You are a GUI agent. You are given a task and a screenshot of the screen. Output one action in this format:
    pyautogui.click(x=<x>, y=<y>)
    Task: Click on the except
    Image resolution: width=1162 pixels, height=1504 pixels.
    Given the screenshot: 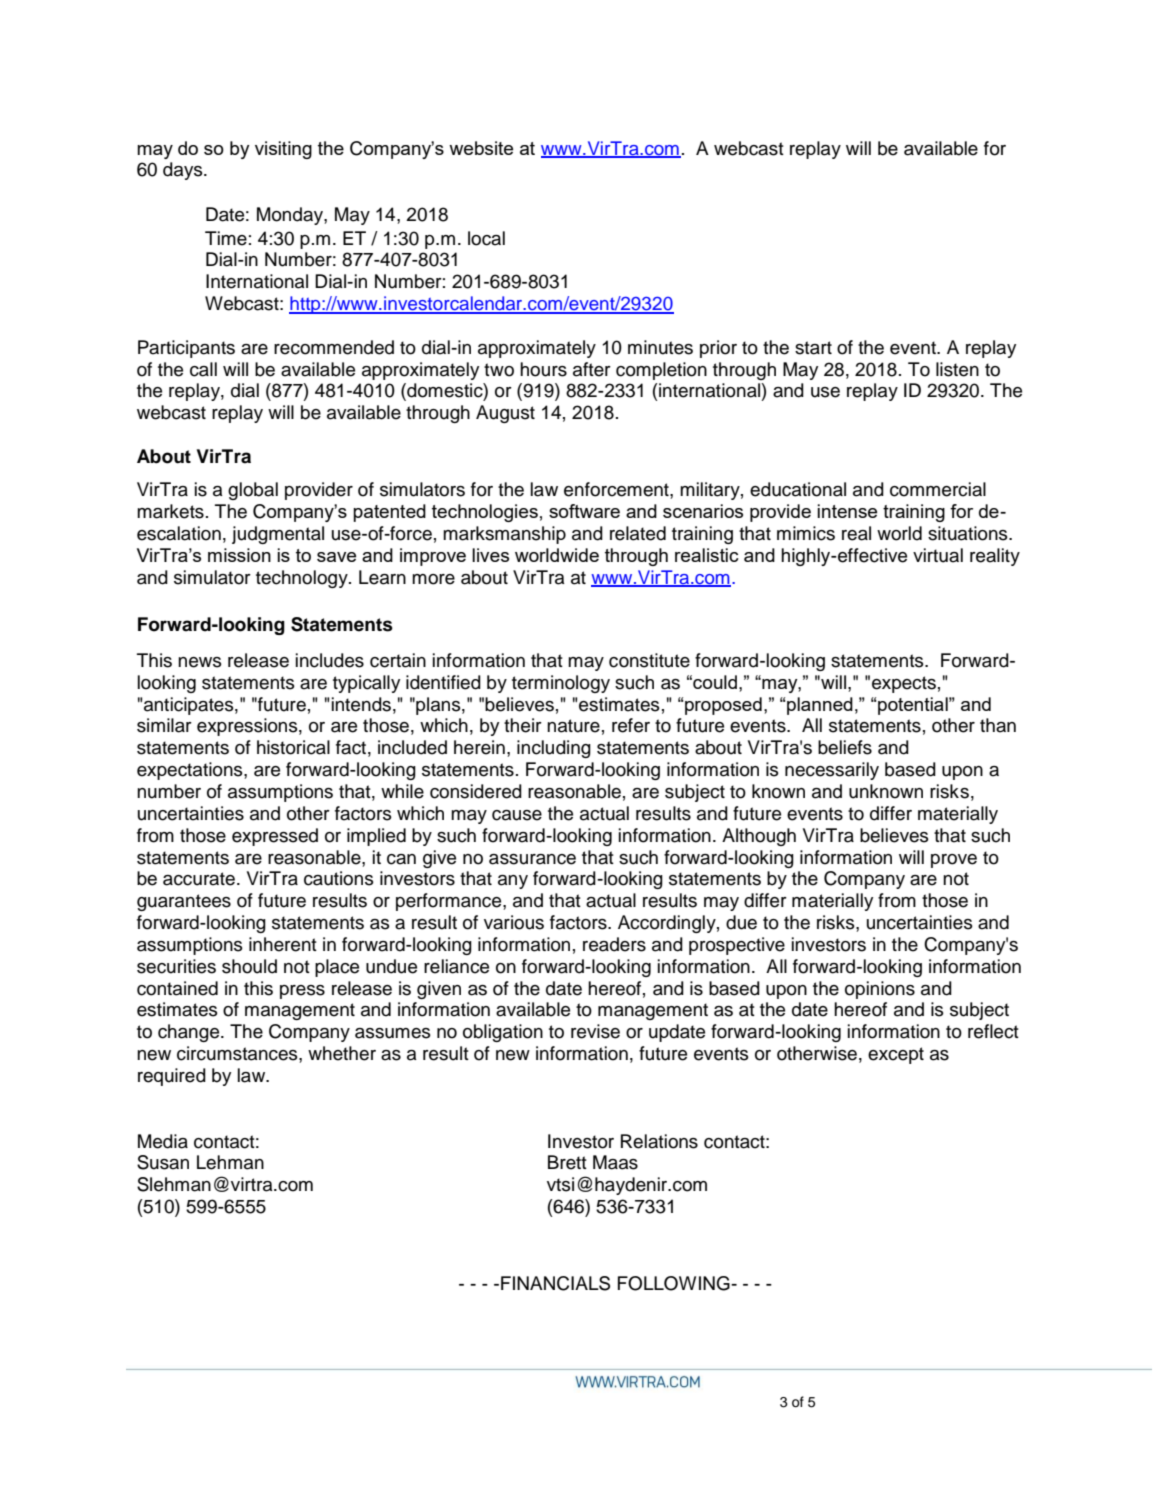 What is the action you would take?
    pyautogui.click(x=896, y=1055)
